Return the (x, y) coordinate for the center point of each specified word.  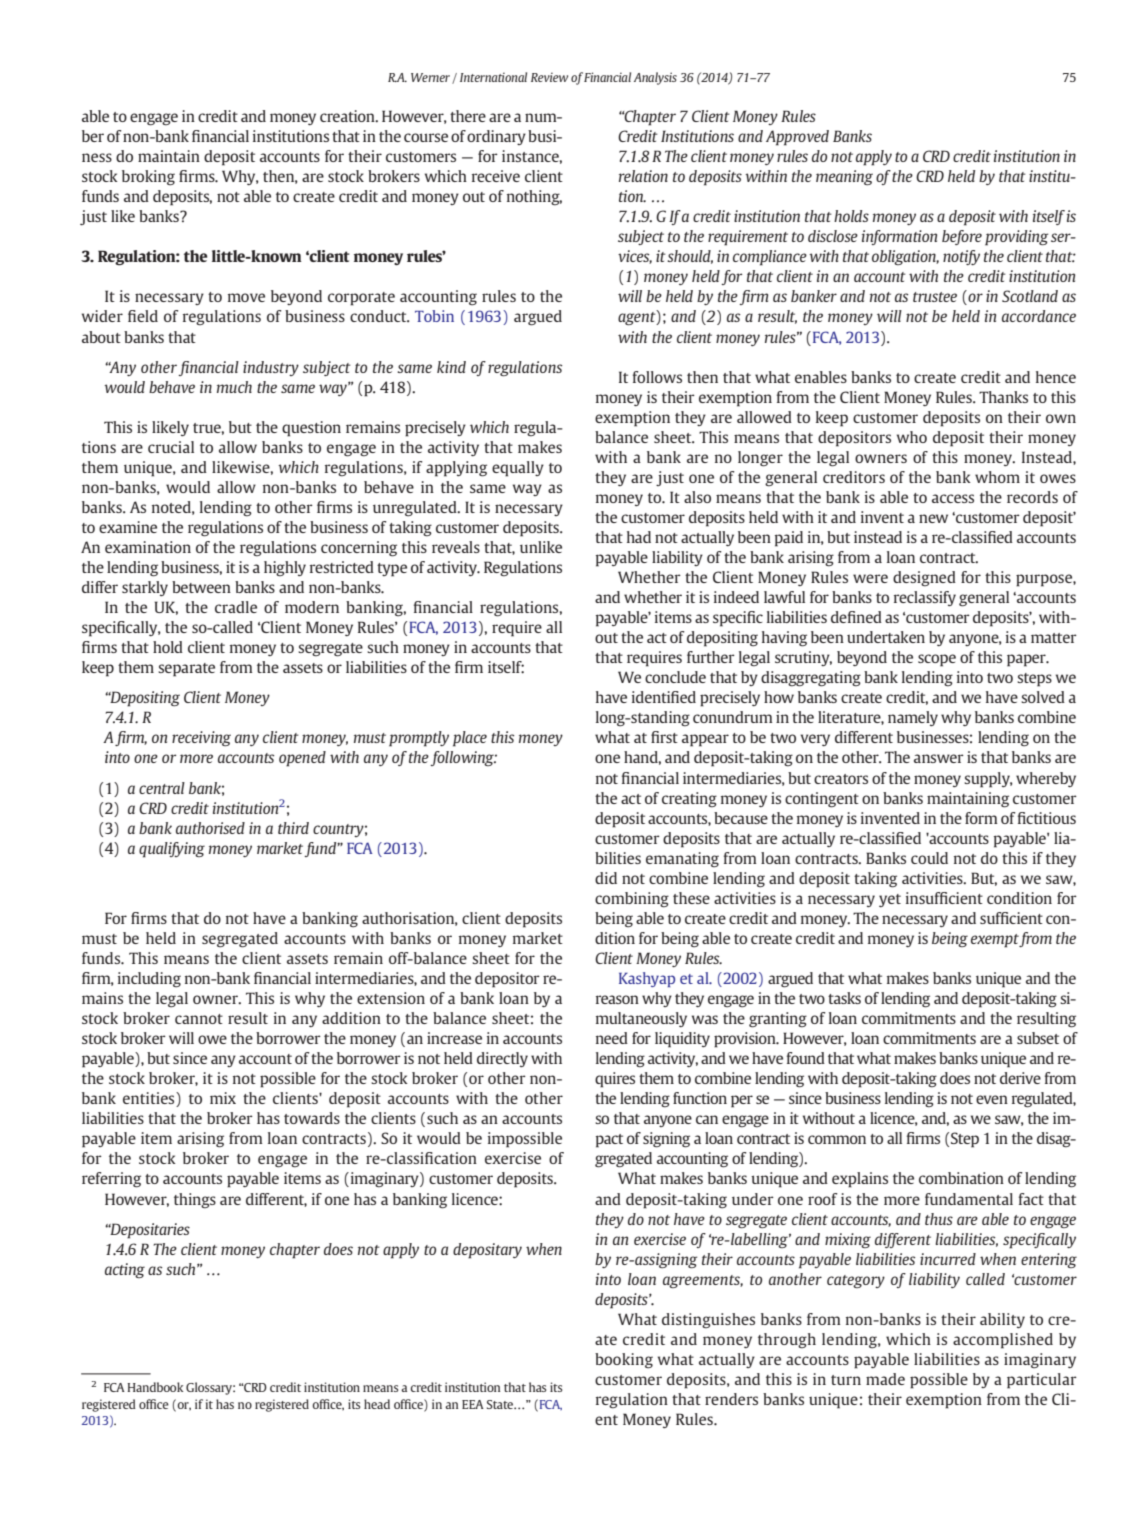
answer (939, 758)
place (470, 739)
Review (549, 77)
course (426, 137)
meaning (844, 177)
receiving (201, 738)
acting (125, 1270)
